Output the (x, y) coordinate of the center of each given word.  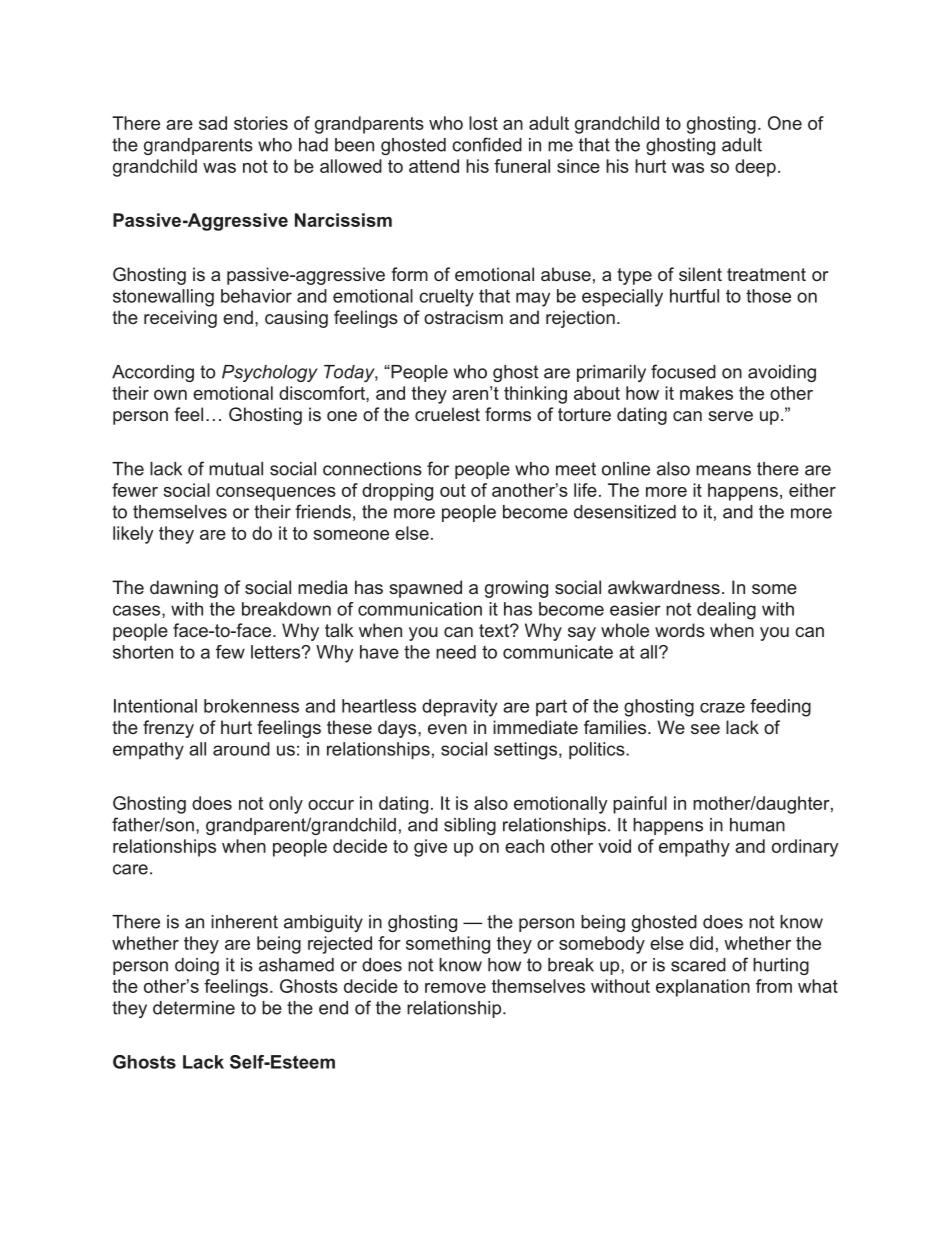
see (705, 729)
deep (755, 168)
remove (455, 988)
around (241, 749)
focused (683, 371)
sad (213, 123)
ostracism (463, 317)
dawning (184, 589)
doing (197, 966)
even (447, 729)
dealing (726, 611)
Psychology (270, 373)
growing (516, 589)
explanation (703, 988)
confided (487, 144)
